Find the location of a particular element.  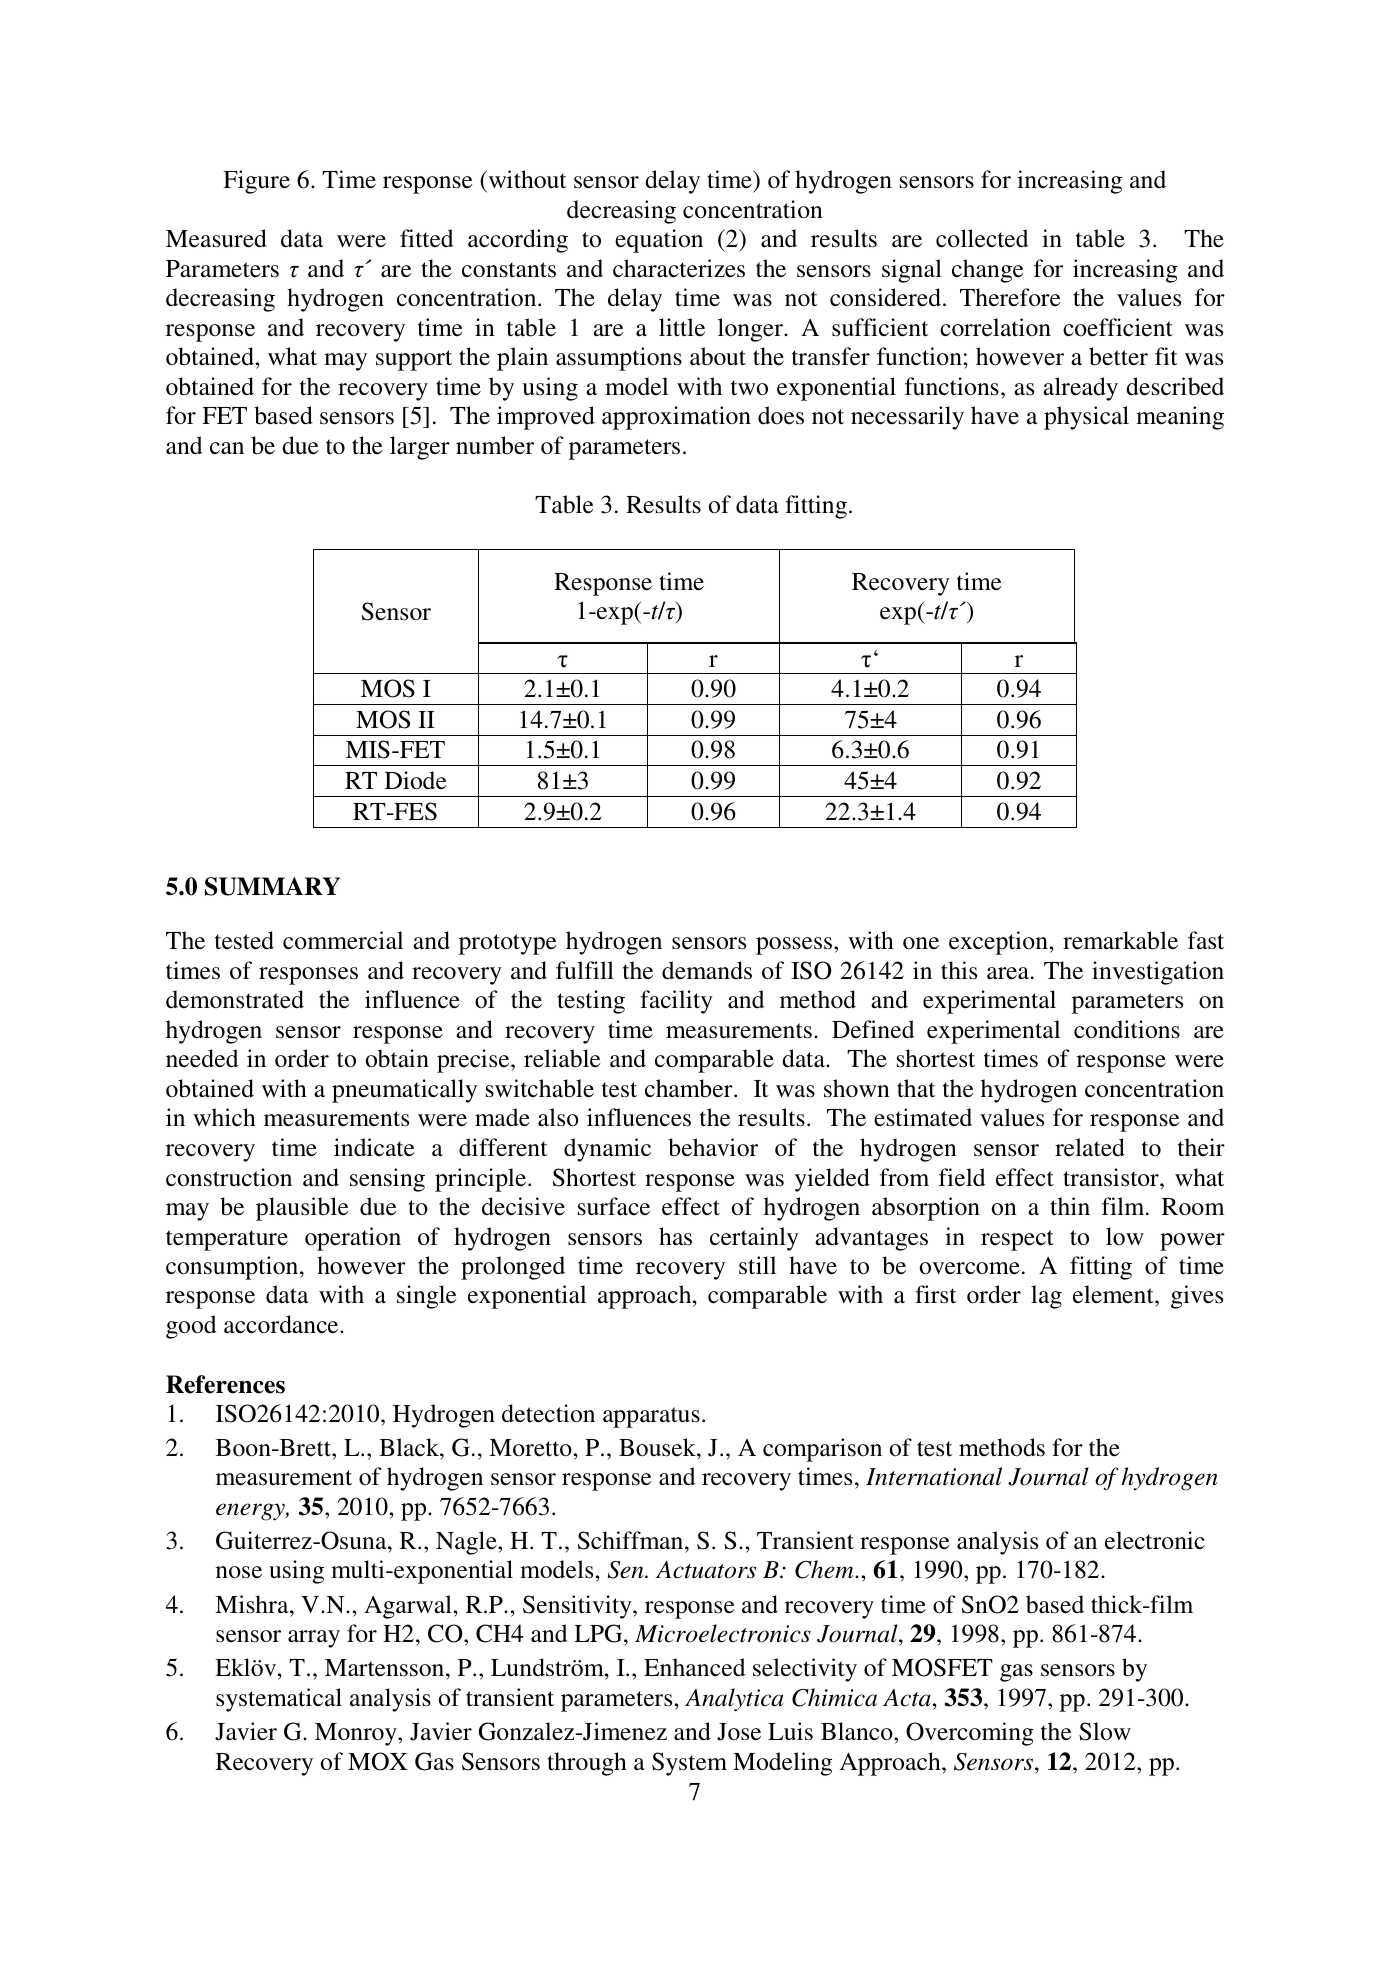

collected is located at coordinates (982, 238).
